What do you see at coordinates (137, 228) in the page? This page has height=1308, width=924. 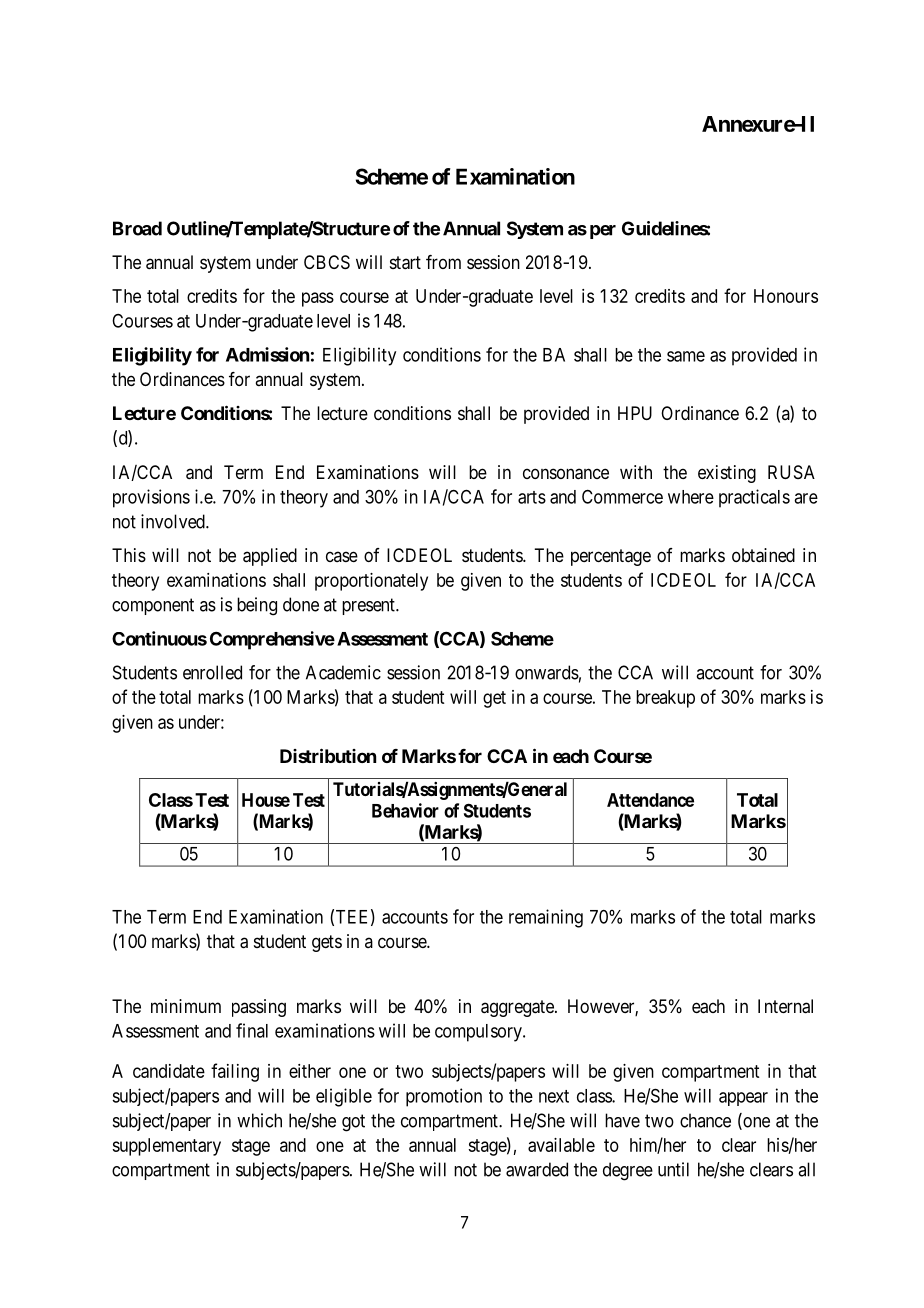 I see `Broad` at bounding box center [137, 228].
